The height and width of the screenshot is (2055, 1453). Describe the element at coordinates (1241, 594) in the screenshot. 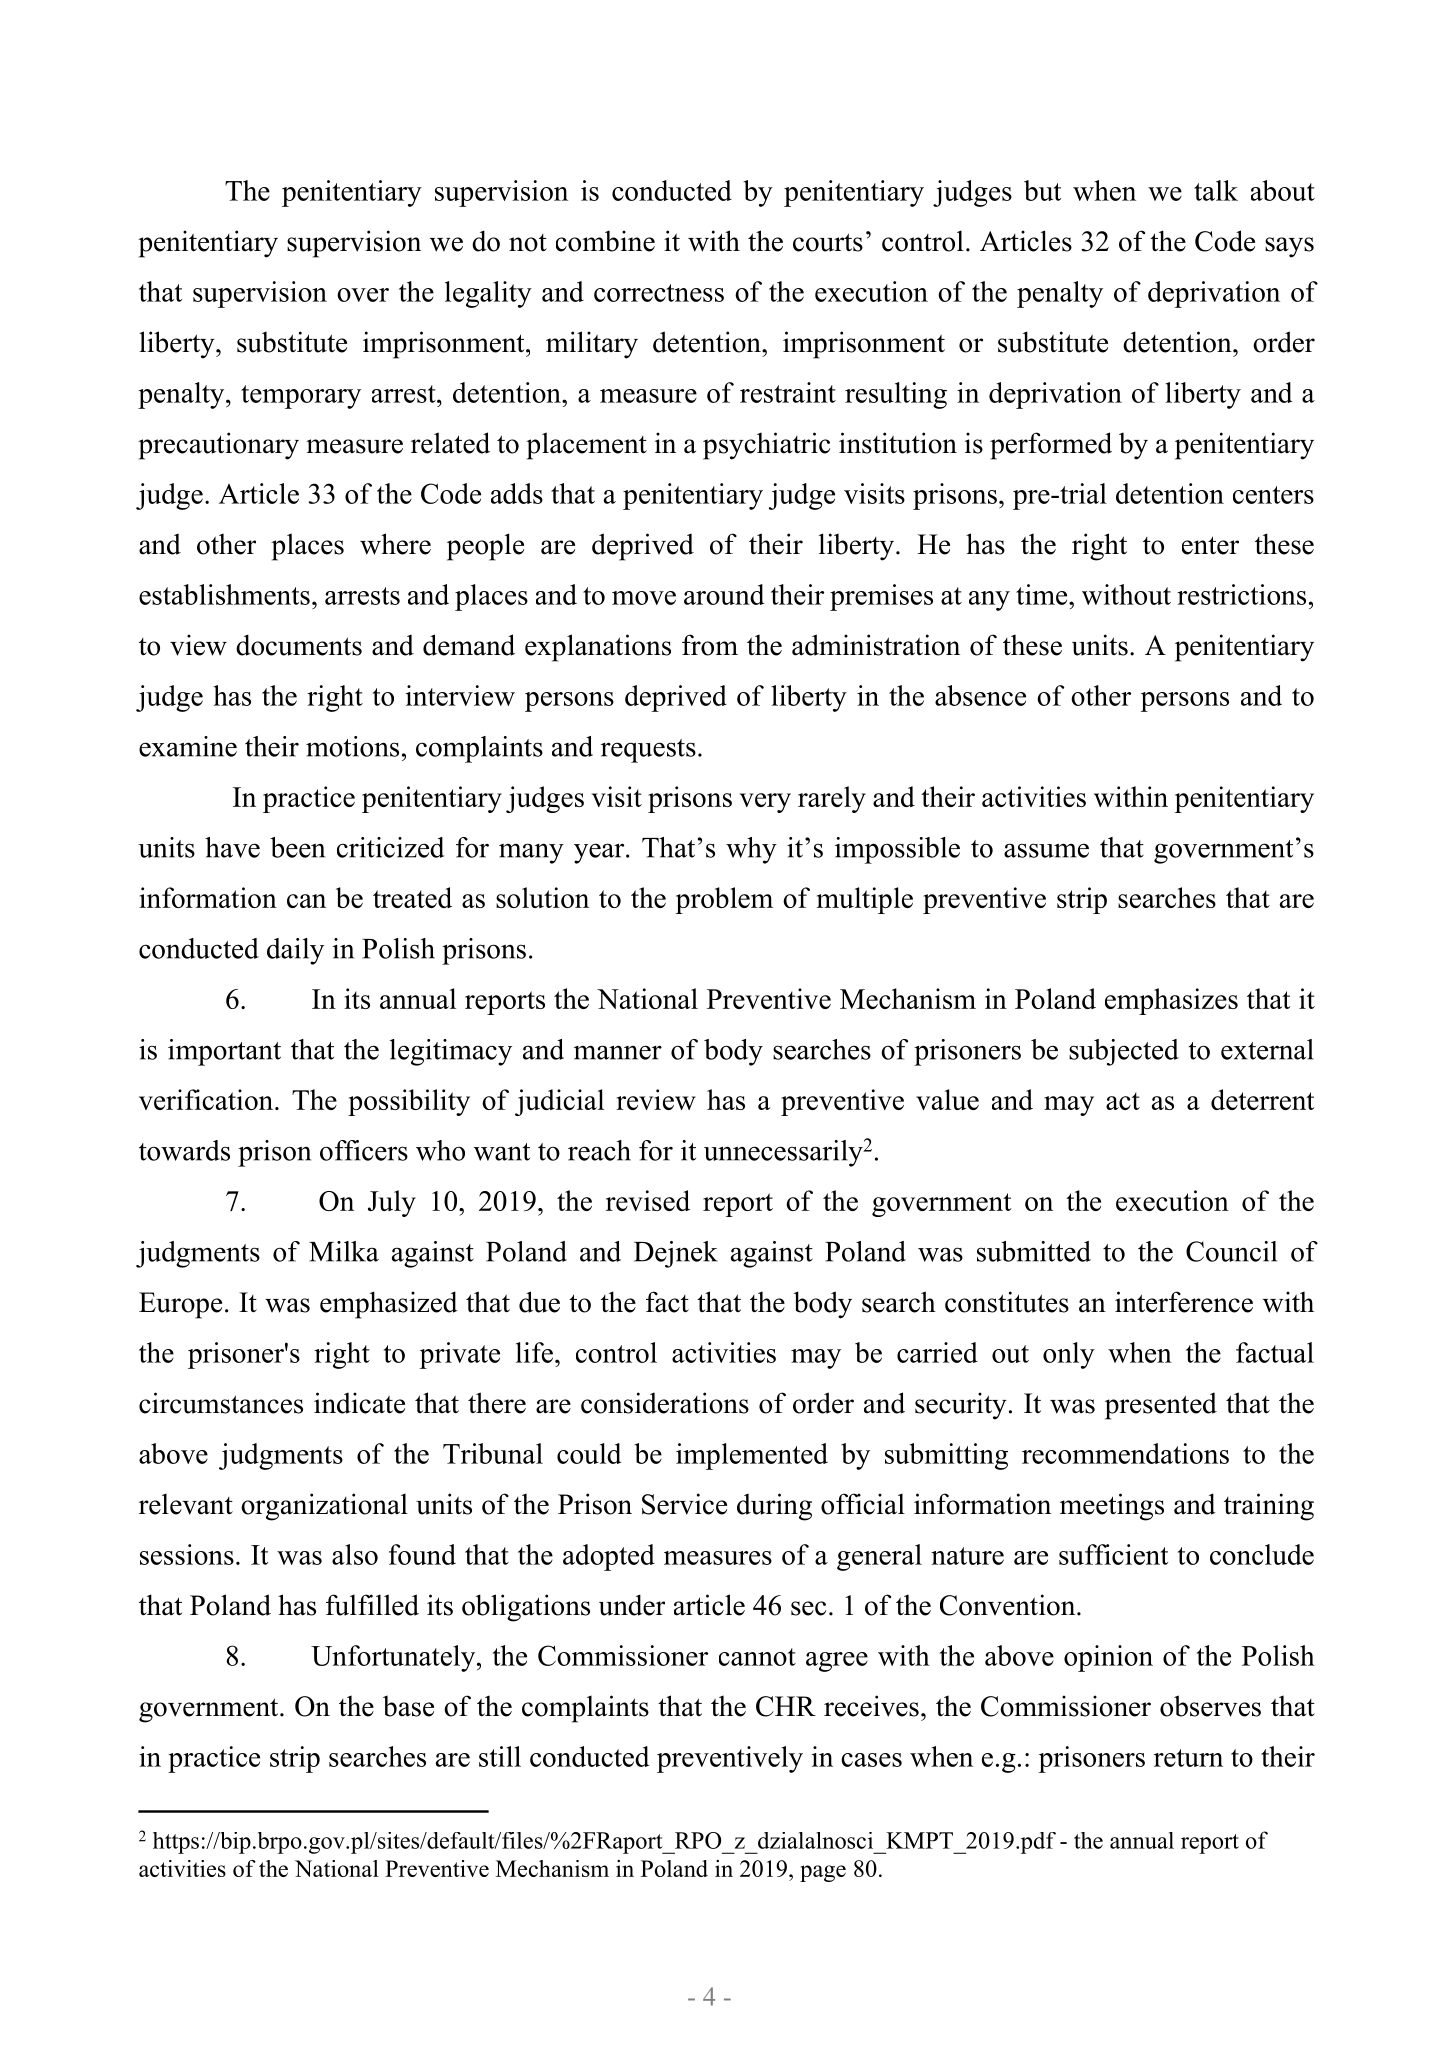

I see `restrictions` at that location.
